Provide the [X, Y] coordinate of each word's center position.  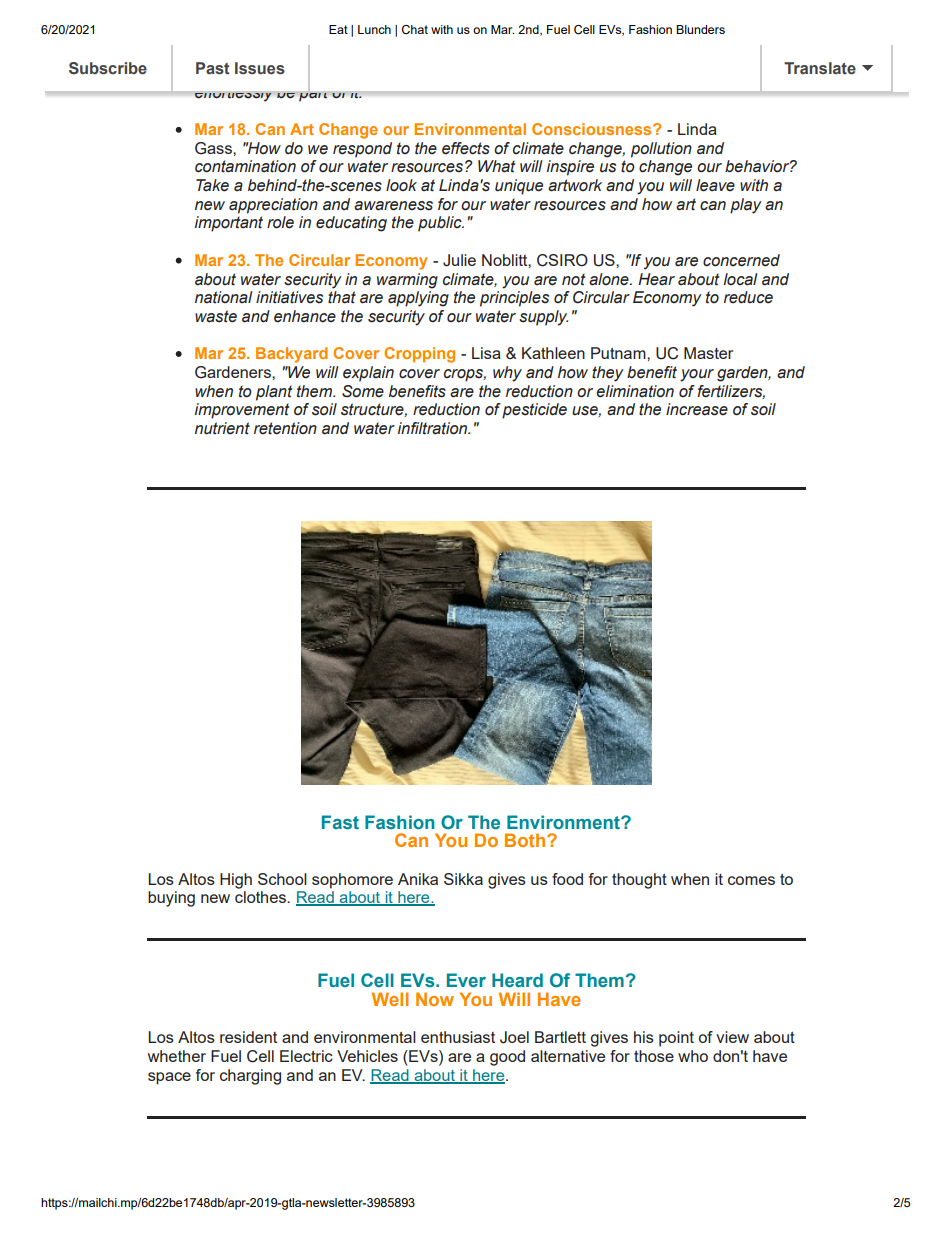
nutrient [222, 428]
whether [177, 1056]
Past [213, 68]
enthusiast [458, 1037]
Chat [415, 29]
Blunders [700, 29]
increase [697, 409]
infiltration [434, 428]
